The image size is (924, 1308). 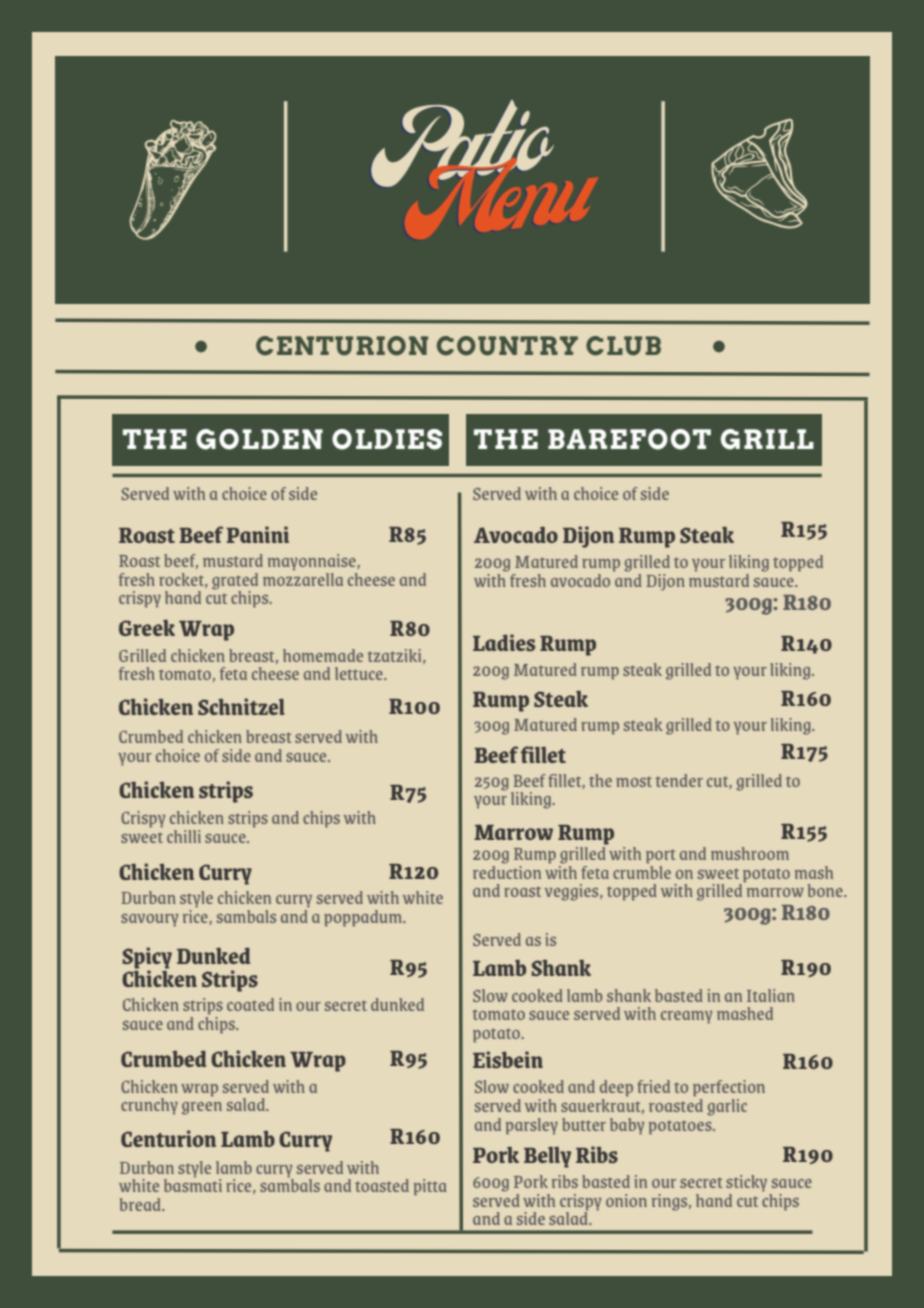 What do you see at coordinates (259, 439) in the screenshot?
I see `GOLDEN` at bounding box center [259, 439].
